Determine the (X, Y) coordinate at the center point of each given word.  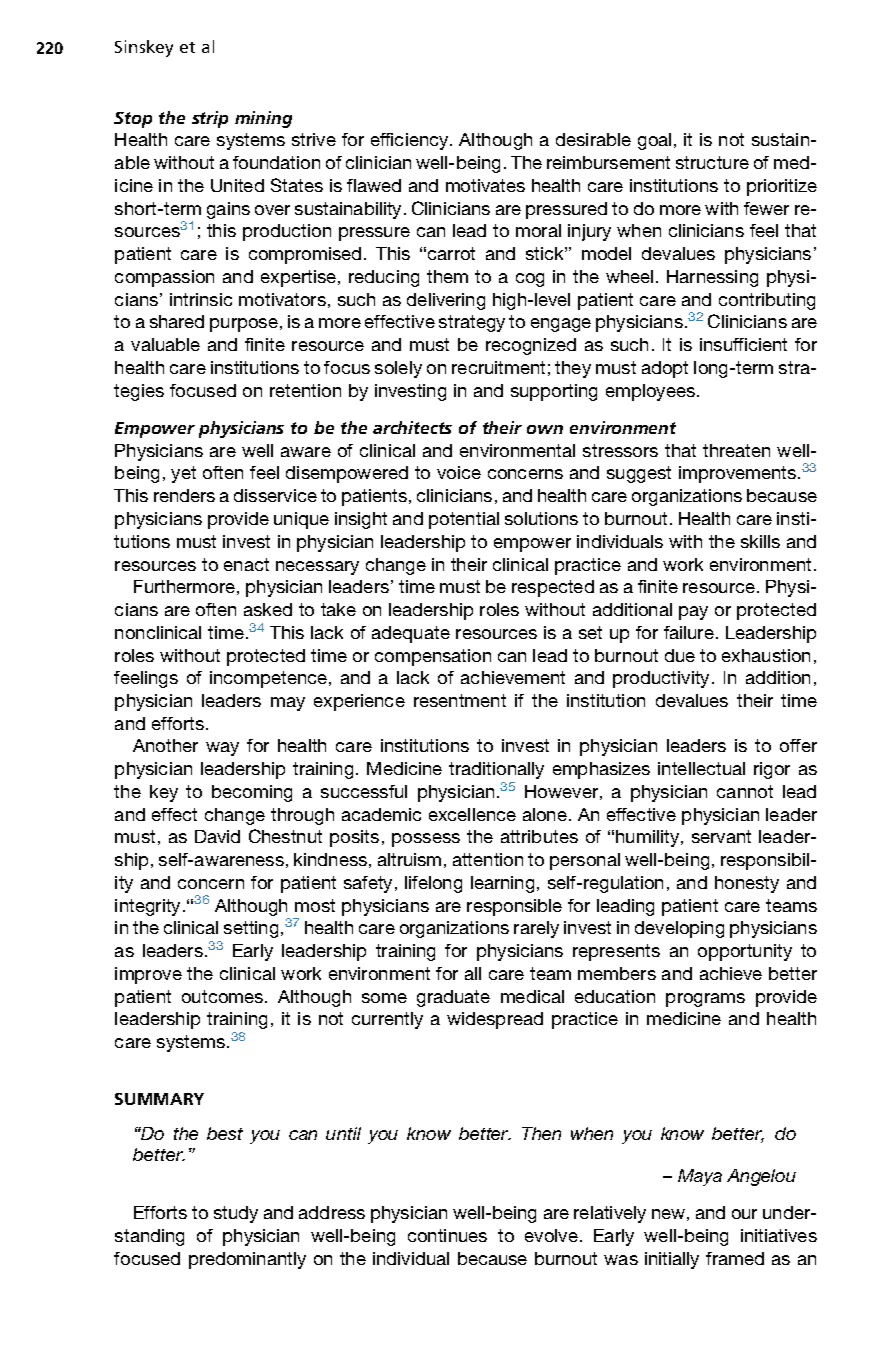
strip (210, 119)
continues (447, 1235)
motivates (485, 185)
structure (712, 162)
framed (735, 1258)
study (236, 1214)
